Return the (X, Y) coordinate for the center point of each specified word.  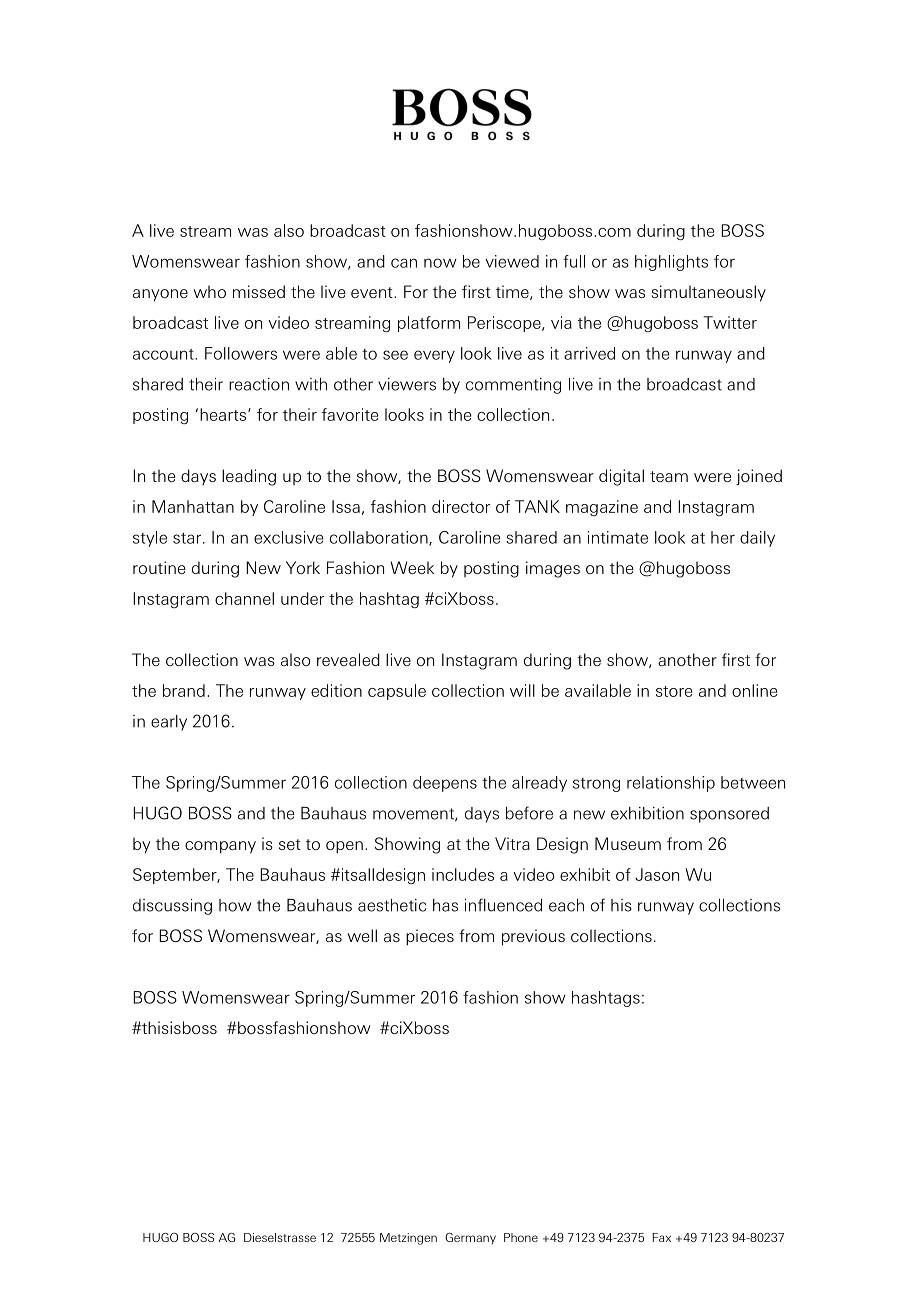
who (210, 291)
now (440, 263)
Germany (470, 1238)
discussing (172, 907)
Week (412, 567)
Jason (657, 874)
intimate (618, 537)
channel (244, 598)
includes (463, 874)
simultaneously (709, 293)
